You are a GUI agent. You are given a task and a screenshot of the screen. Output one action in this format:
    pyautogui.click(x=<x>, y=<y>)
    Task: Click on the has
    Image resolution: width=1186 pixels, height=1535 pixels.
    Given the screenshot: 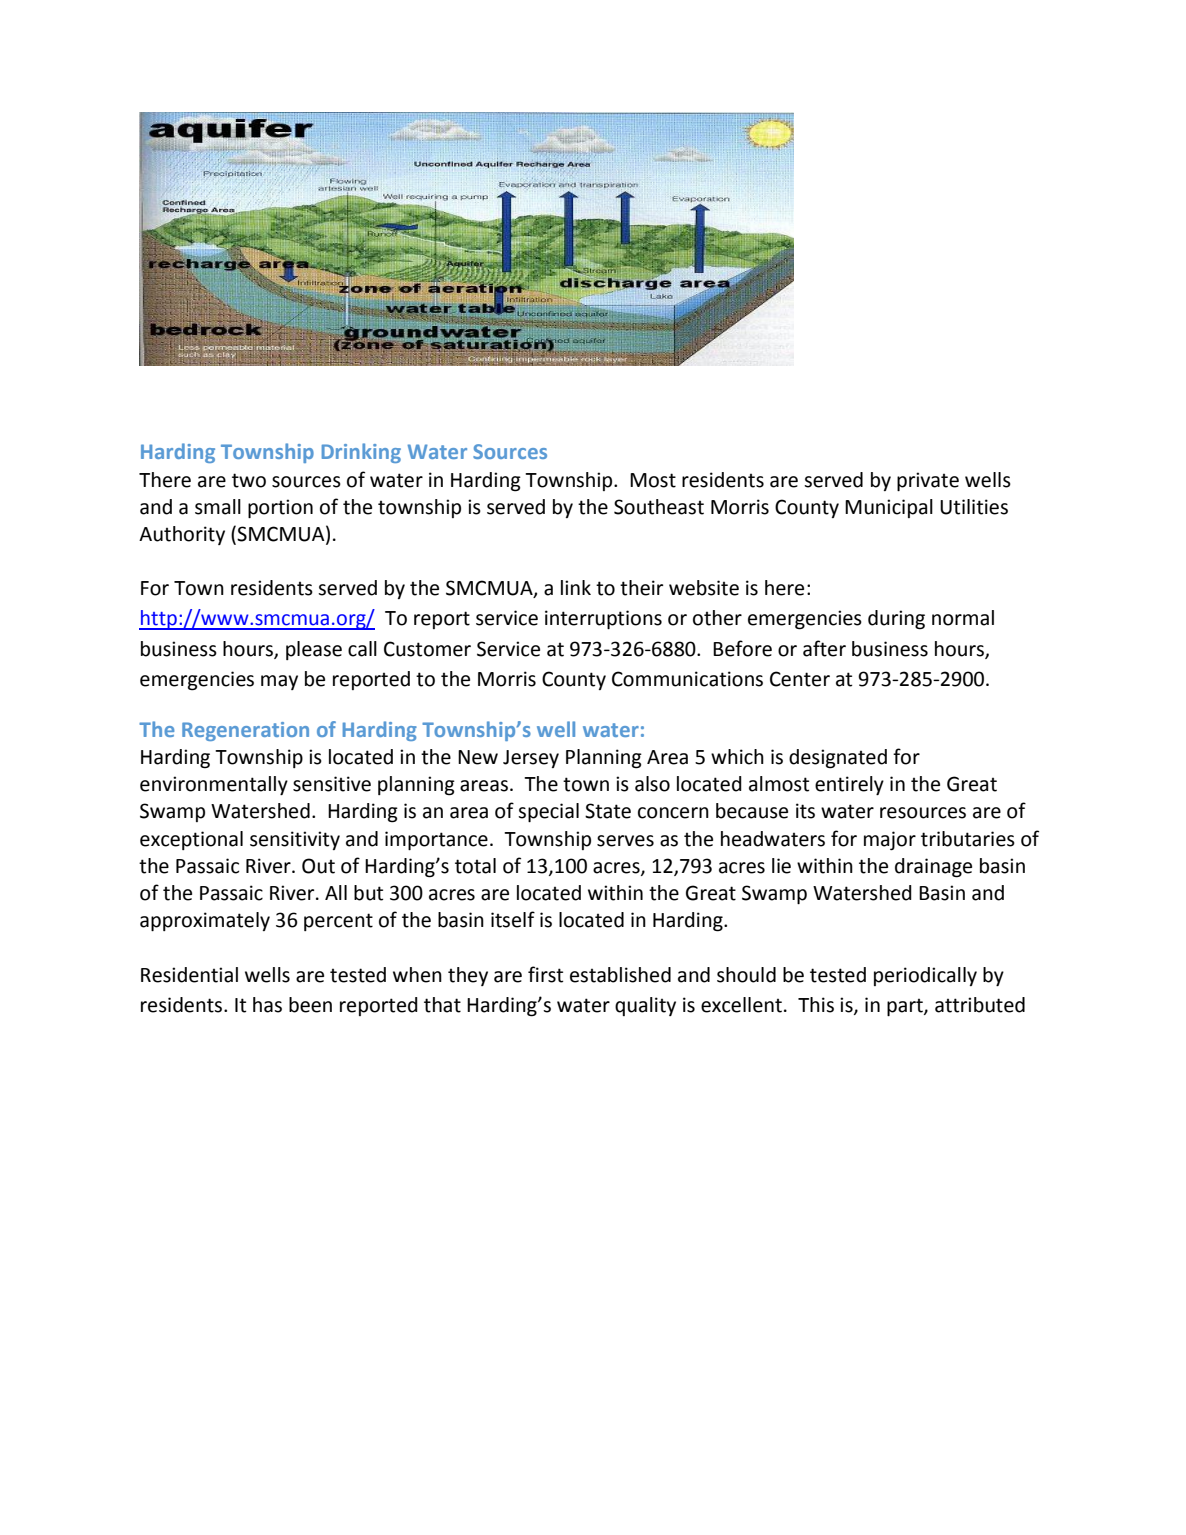 What is the action you would take?
    pyautogui.click(x=267, y=1005)
